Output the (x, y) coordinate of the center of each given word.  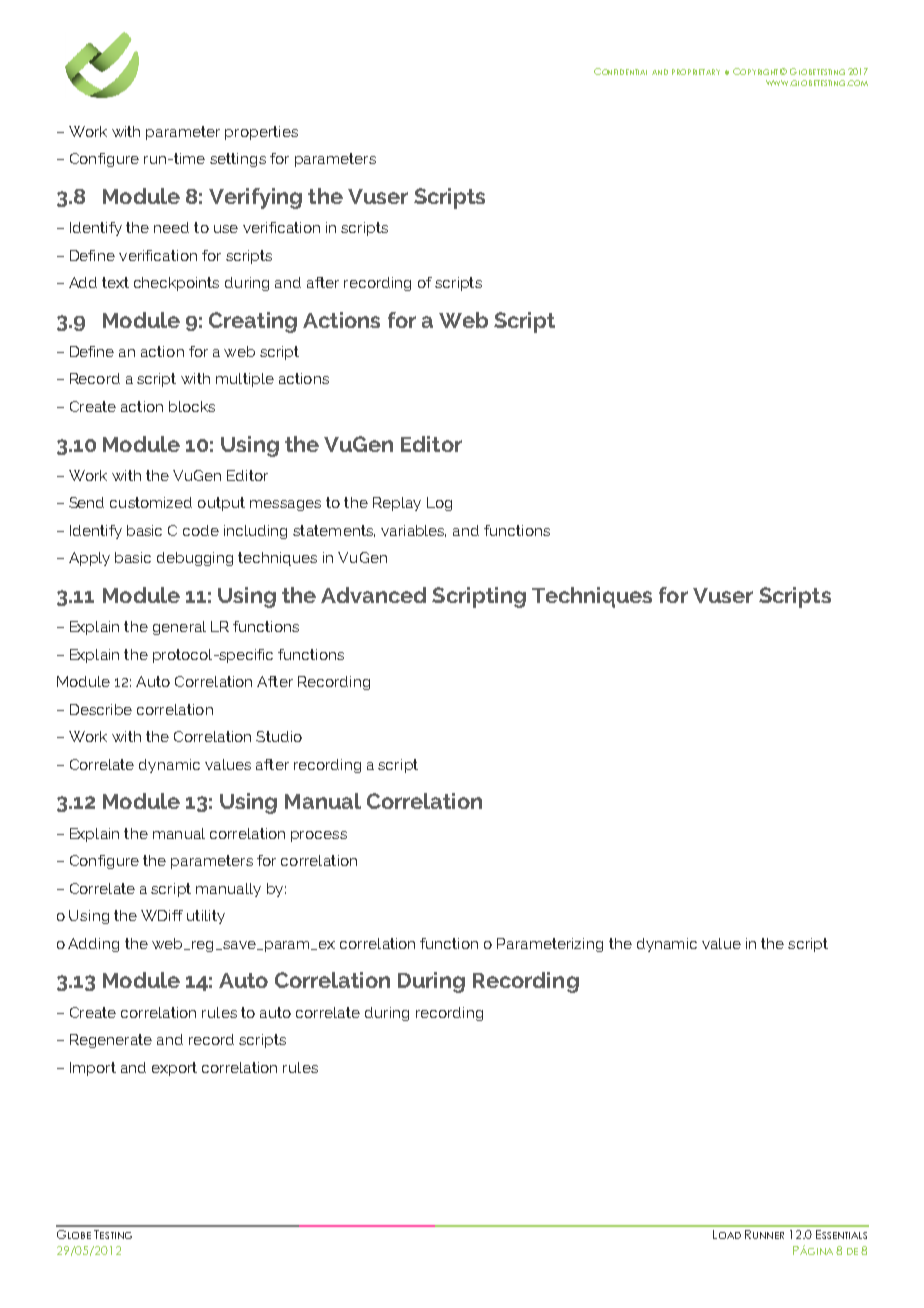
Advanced (373, 595)
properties (261, 133)
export (174, 1069)
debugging (195, 559)
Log (439, 504)
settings (238, 160)
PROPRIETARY (696, 72)
